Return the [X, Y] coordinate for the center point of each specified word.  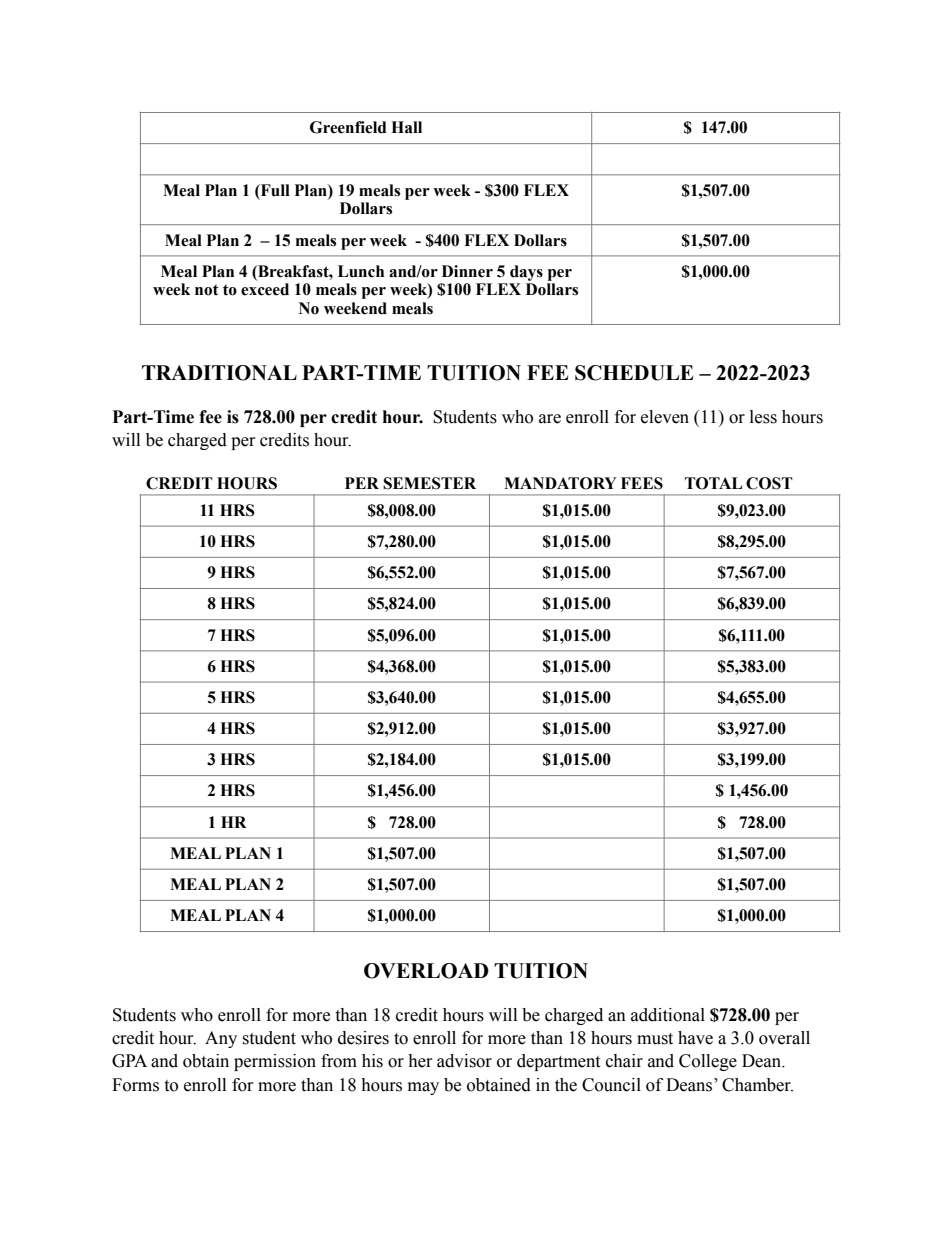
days [526, 273]
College [708, 1062]
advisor [464, 1061]
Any [221, 1039]
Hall [406, 127]
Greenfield [348, 127]
